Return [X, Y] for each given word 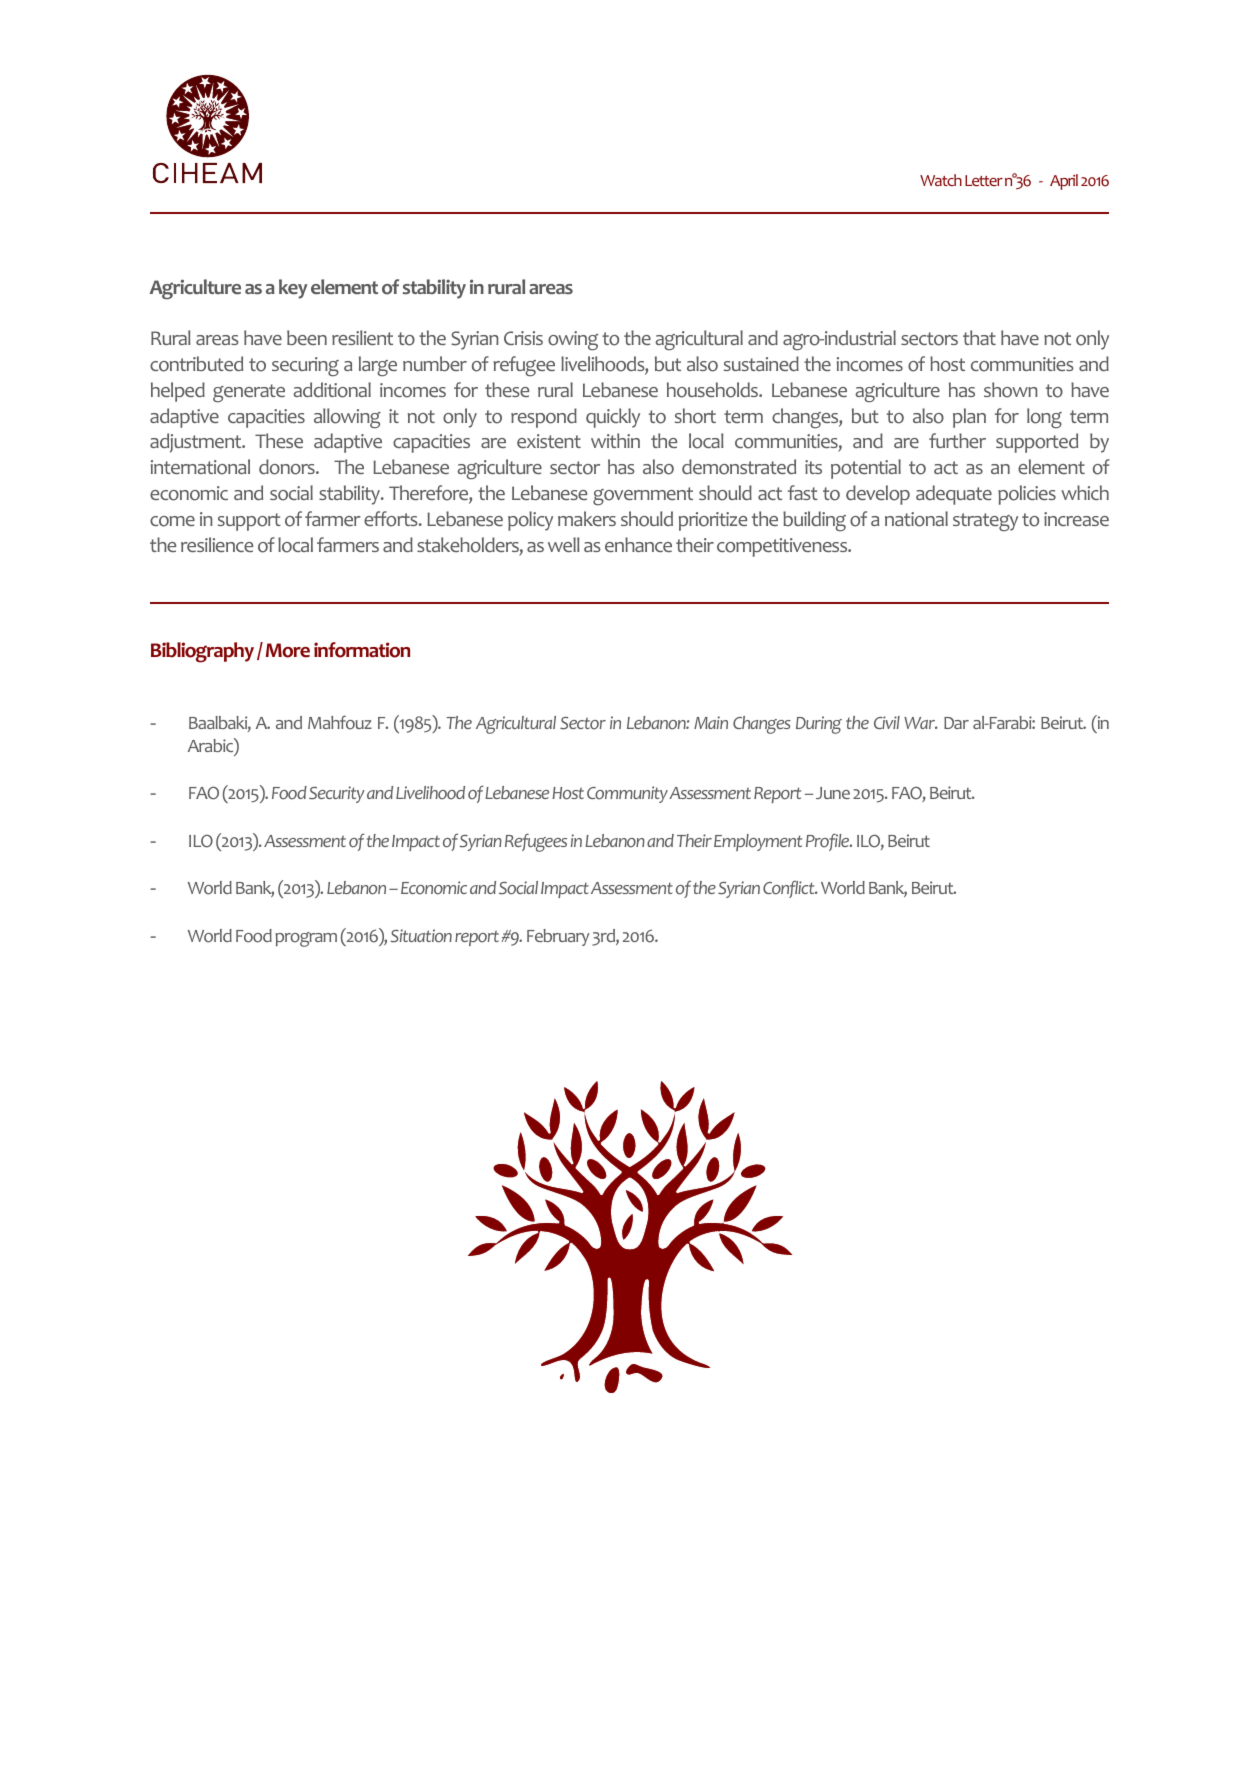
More [288, 650]
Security [337, 794]
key [293, 289]
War [921, 723]
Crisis [523, 338]
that [979, 337]
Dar [956, 723]
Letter [984, 180]
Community [627, 794]
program [306, 939]
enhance [638, 544]
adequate [954, 495]
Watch [941, 180]
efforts [392, 519]
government [643, 496]
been [307, 337]
